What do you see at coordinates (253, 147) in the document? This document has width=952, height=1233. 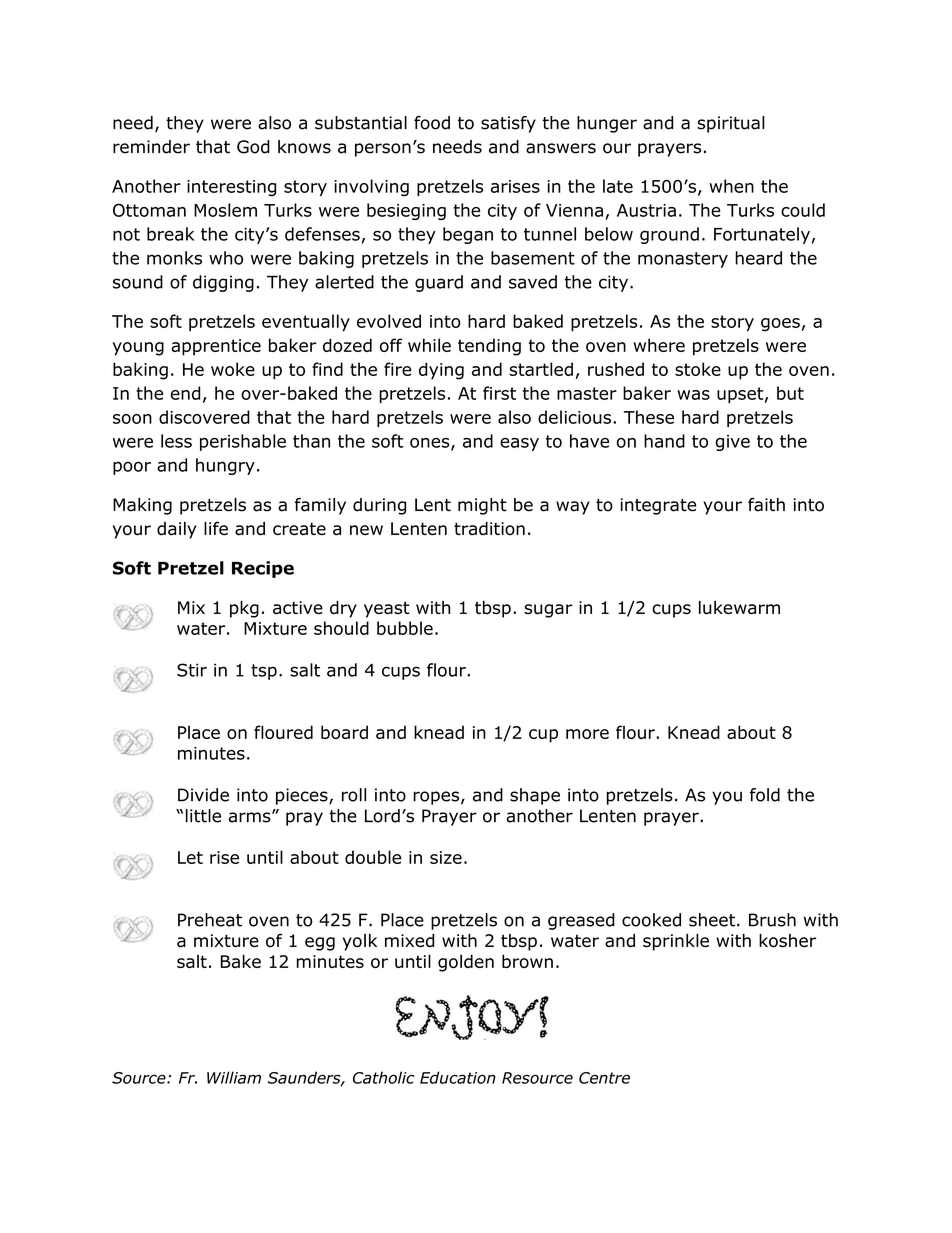 I see `God` at bounding box center [253, 147].
